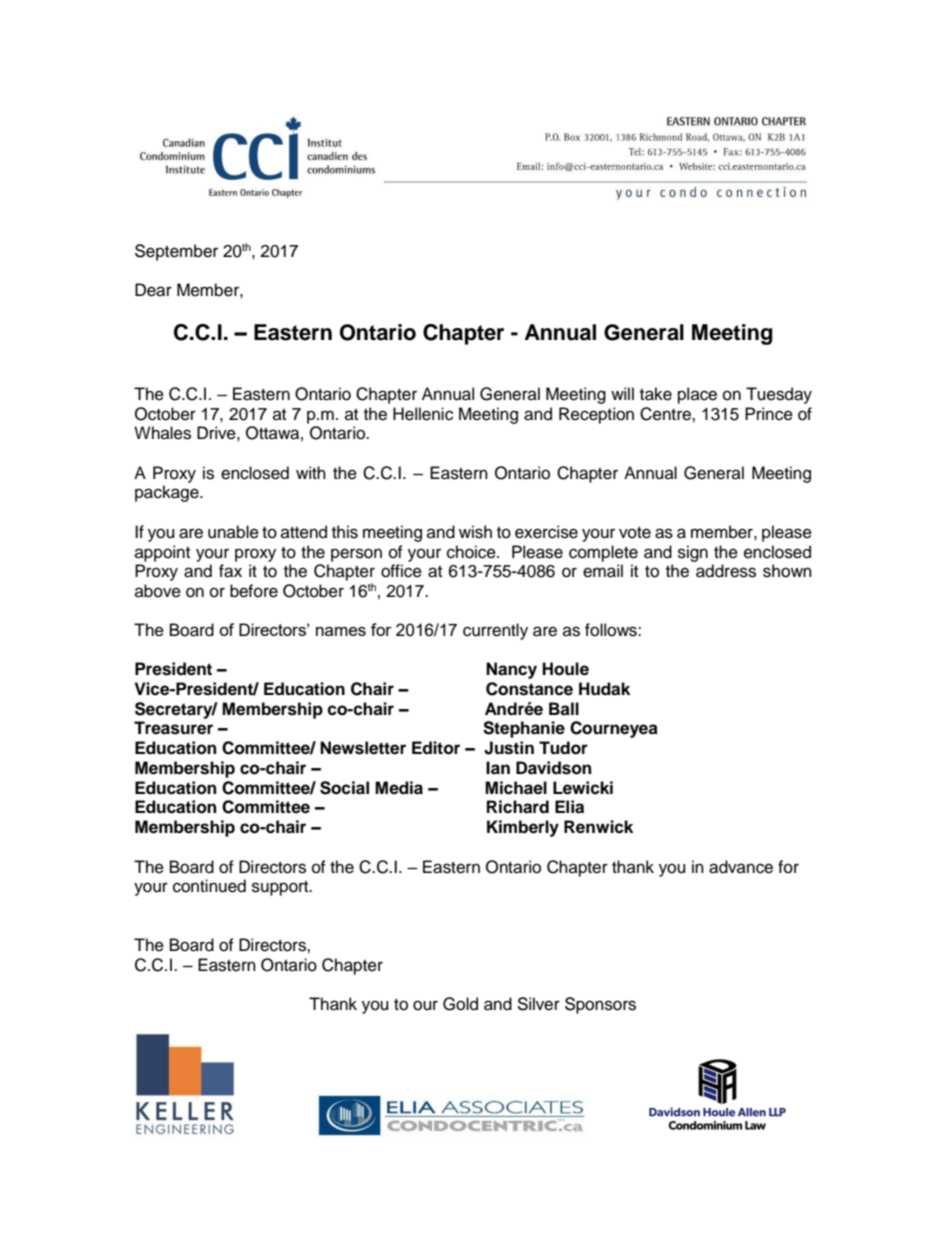  What do you see at coordinates (697, 395) in the screenshot?
I see `place` at bounding box center [697, 395].
